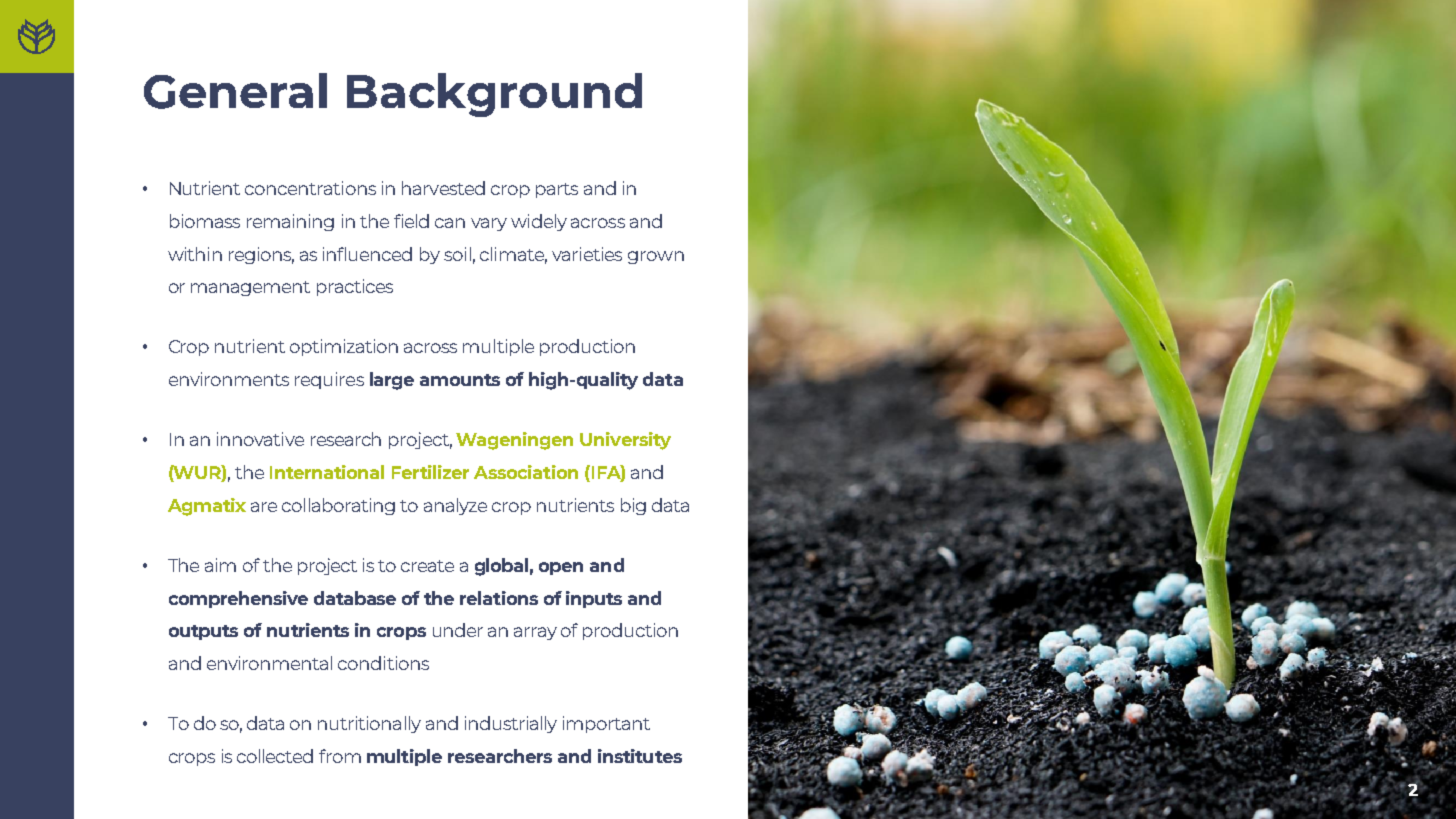 The width and height of the screenshot is (1456, 819). Describe the element at coordinates (625, 441) in the screenshot. I see `University` at that location.
